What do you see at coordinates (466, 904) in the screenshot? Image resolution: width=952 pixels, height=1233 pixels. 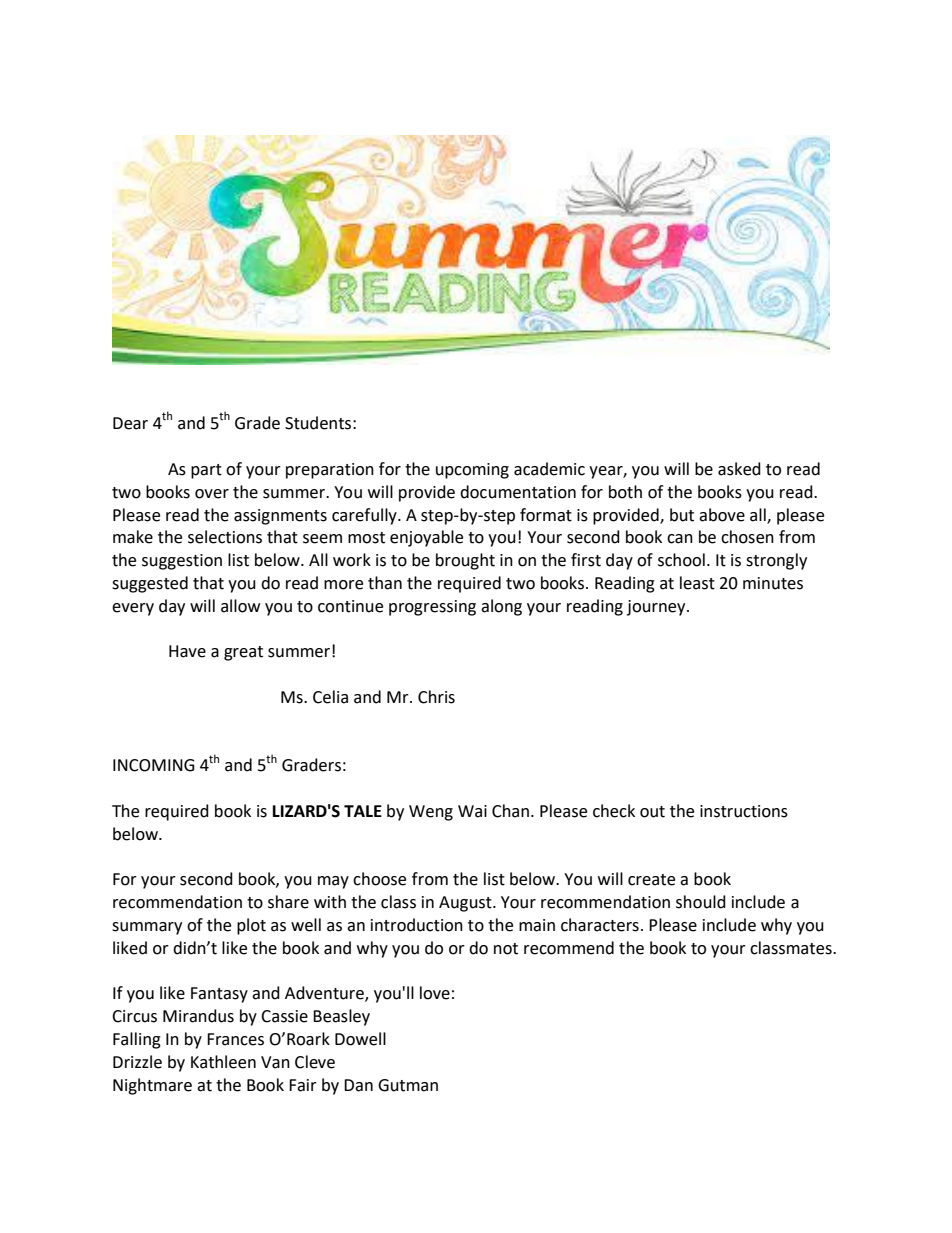 I see `August` at bounding box center [466, 904].
